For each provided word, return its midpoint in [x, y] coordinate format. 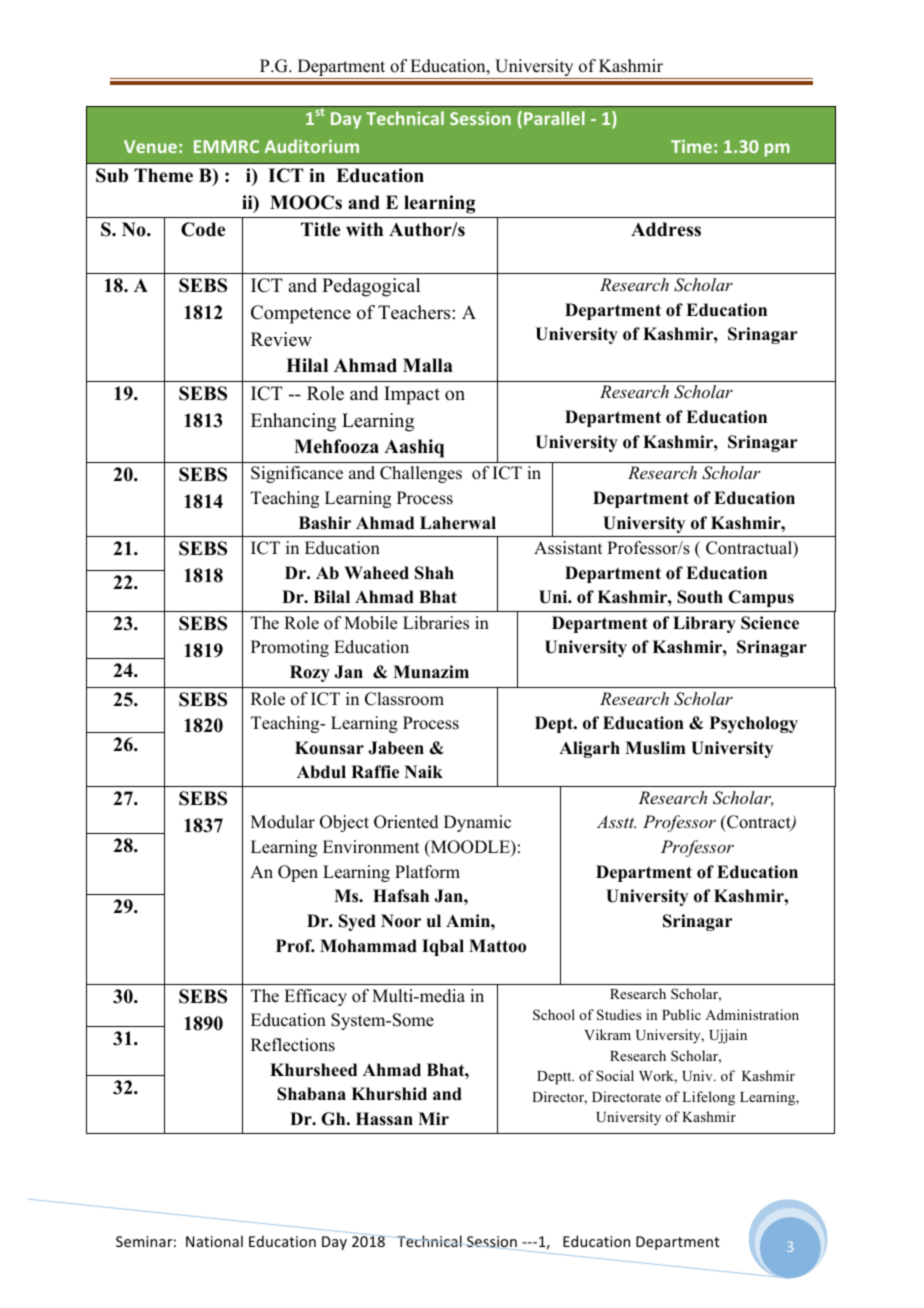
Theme [163, 175]
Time [691, 146]
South [700, 597]
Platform [427, 872]
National [214, 1241]
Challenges [421, 474]
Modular [283, 822]
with [364, 229]
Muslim [655, 748]
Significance [297, 474]
